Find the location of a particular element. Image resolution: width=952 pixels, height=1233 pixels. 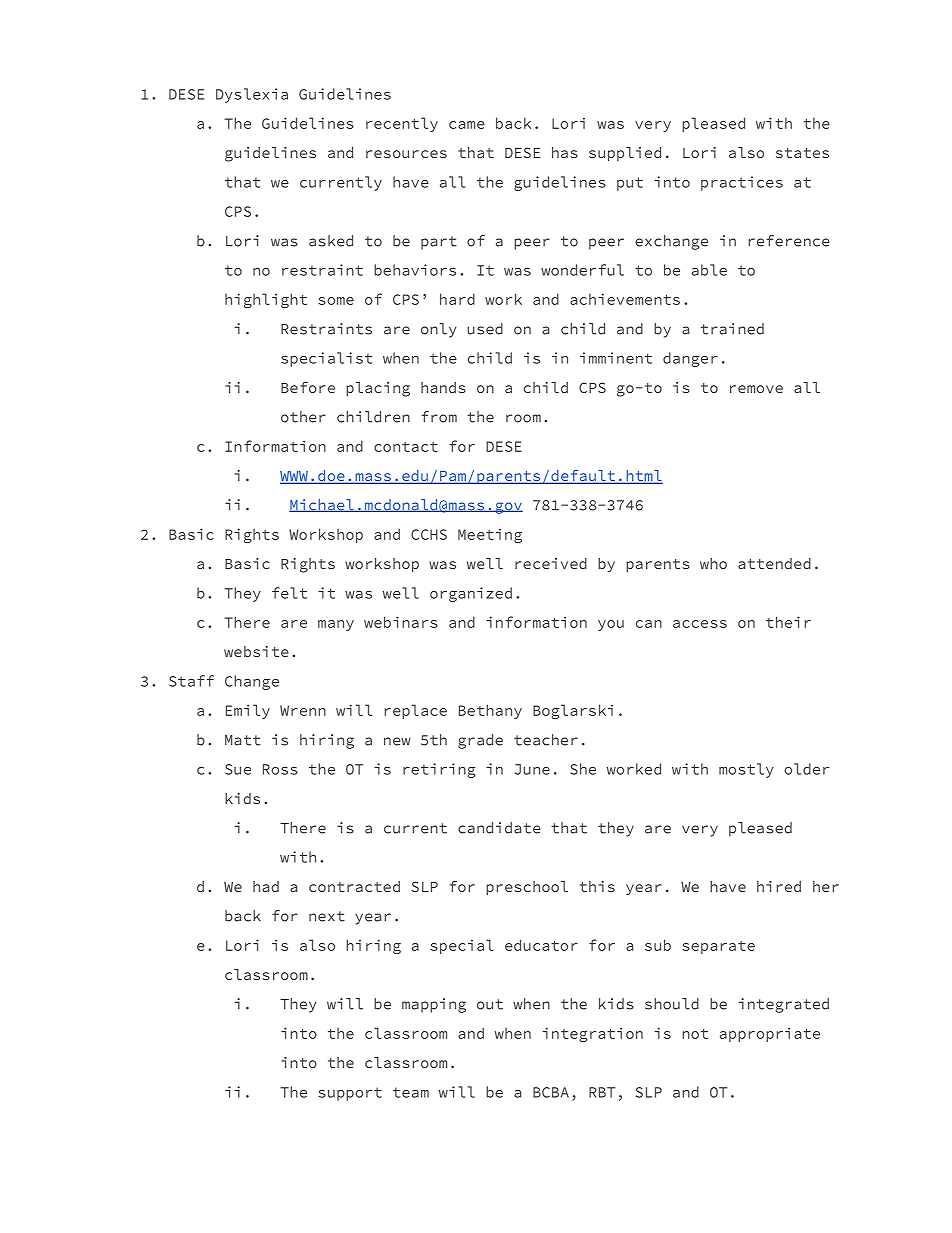

Matt is located at coordinates (243, 740).
